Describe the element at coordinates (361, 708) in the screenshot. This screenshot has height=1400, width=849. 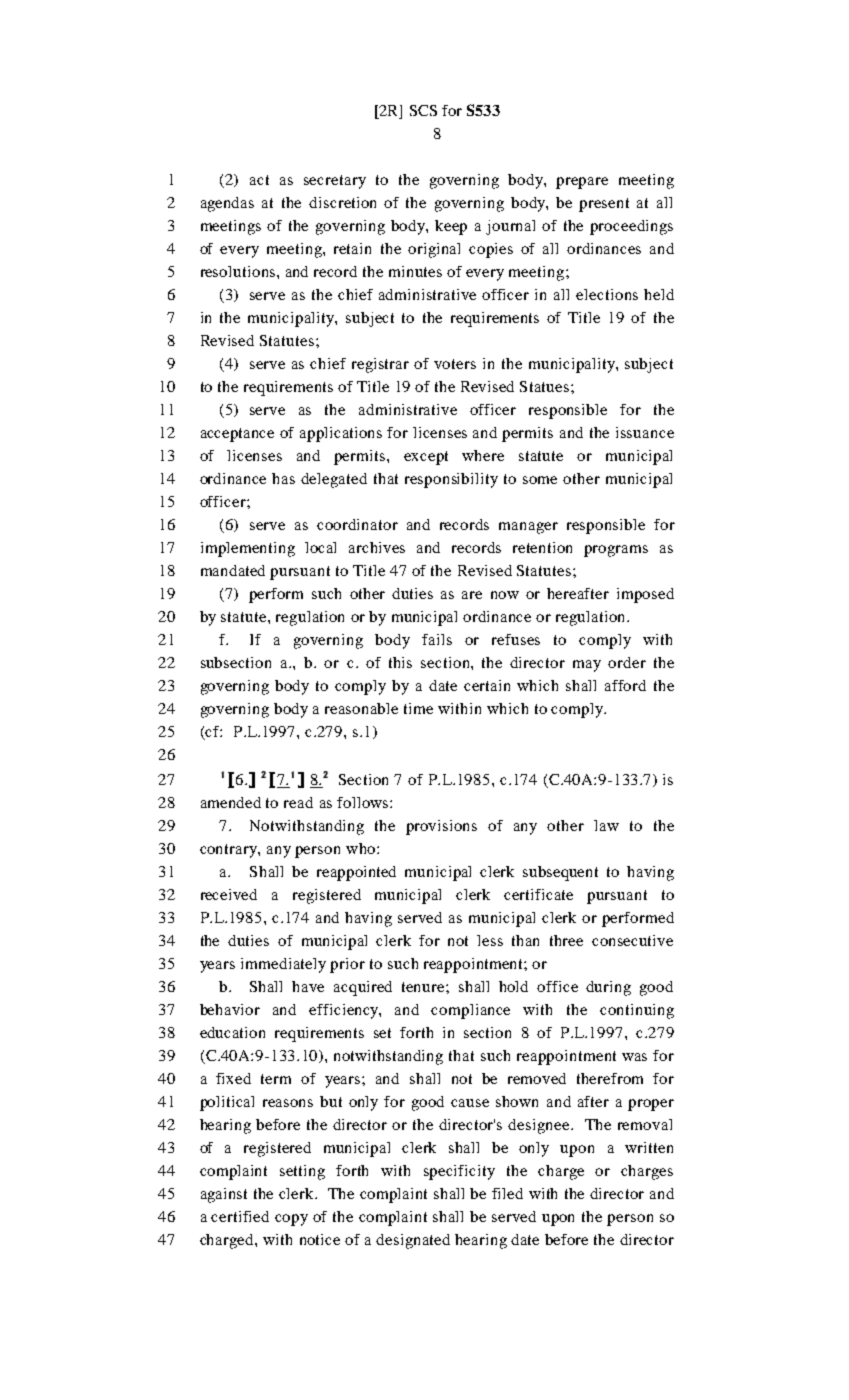
I see `reasonable` at that location.
